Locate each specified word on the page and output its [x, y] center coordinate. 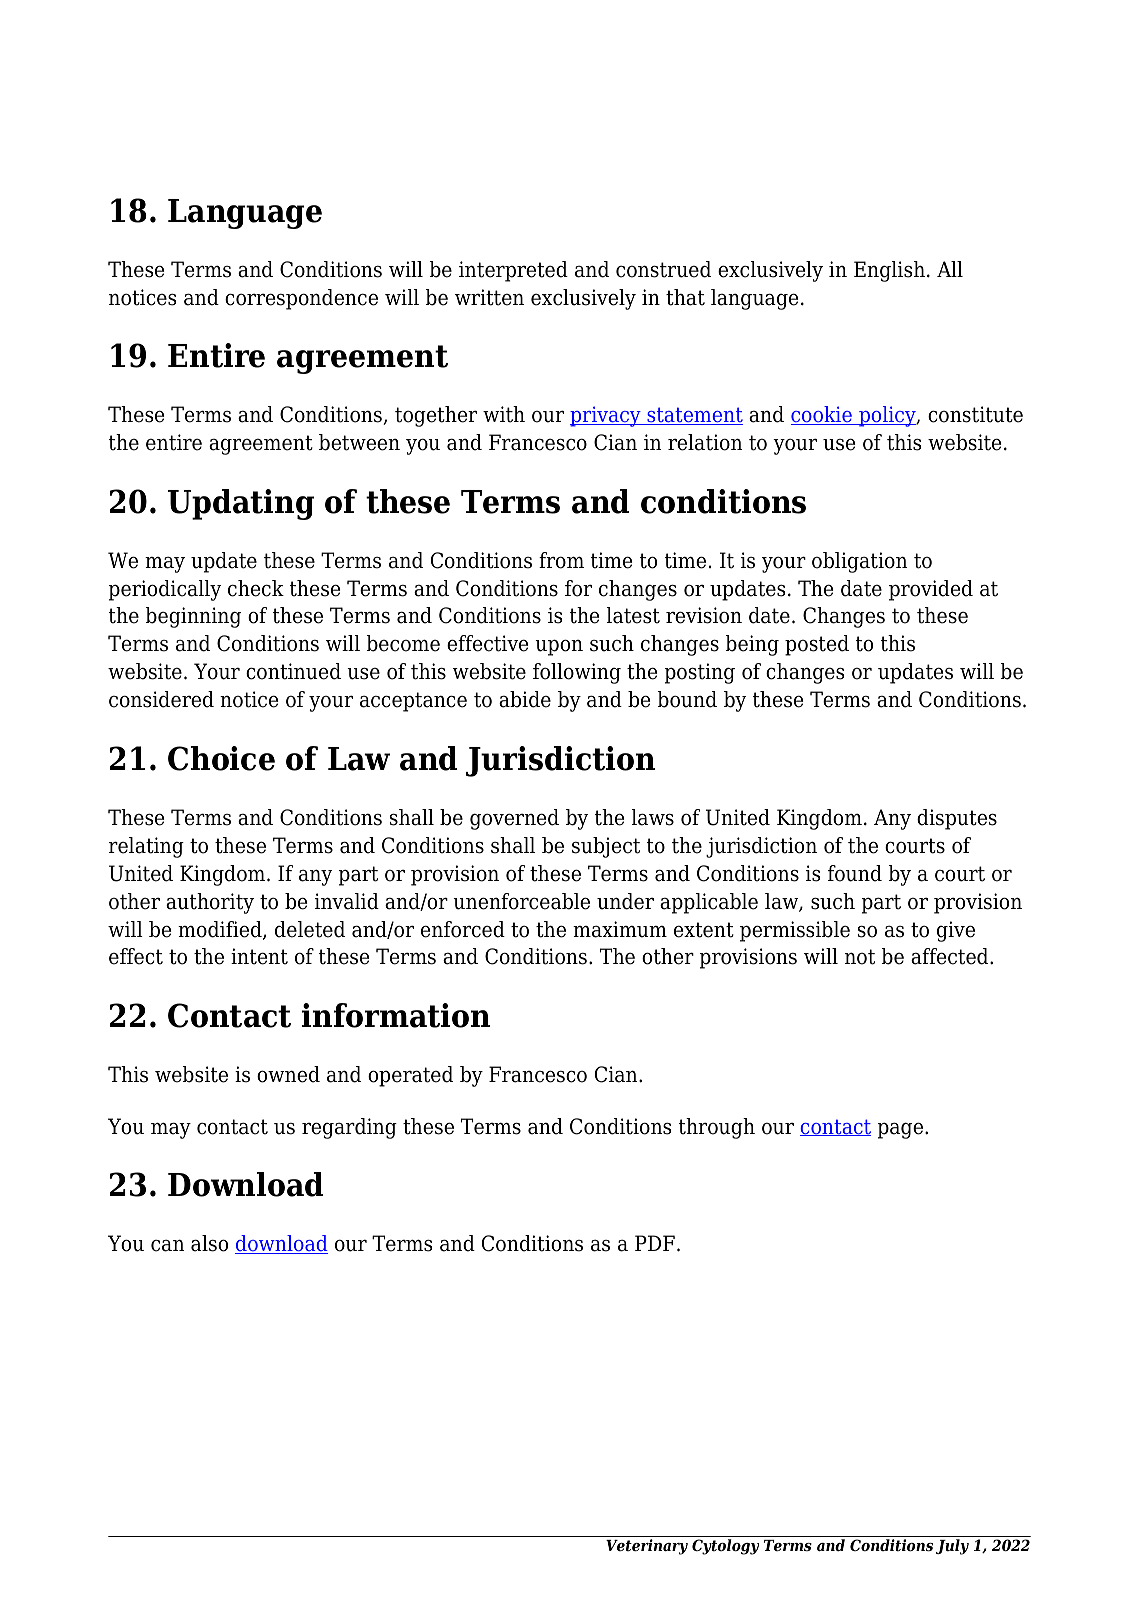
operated [410, 1076]
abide [525, 699]
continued [293, 671]
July [952, 1547]
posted [817, 645]
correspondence [301, 299]
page [902, 1130]
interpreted [513, 271]
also [209, 1243]
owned [288, 1074]
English [889, 271]
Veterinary [647, 1547]
